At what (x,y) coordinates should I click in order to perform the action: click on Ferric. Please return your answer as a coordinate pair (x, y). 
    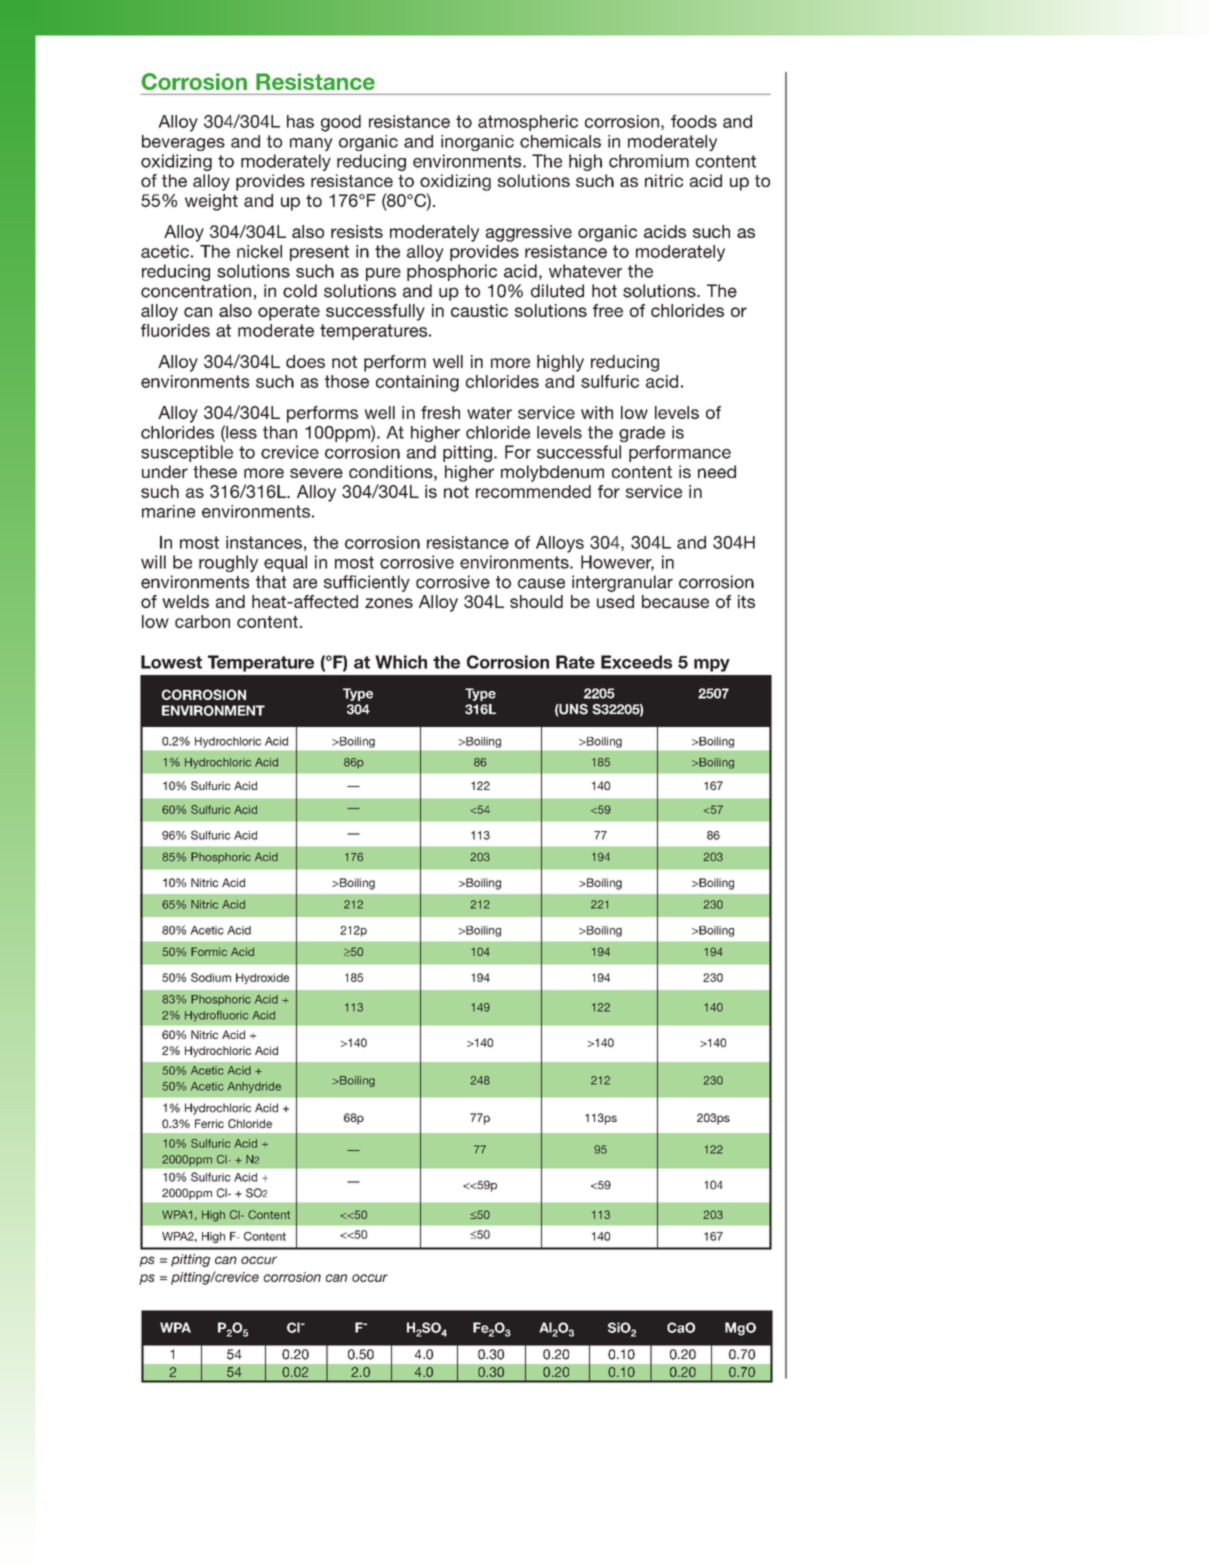
    Looking at the image, I should click on (209, 1123).
